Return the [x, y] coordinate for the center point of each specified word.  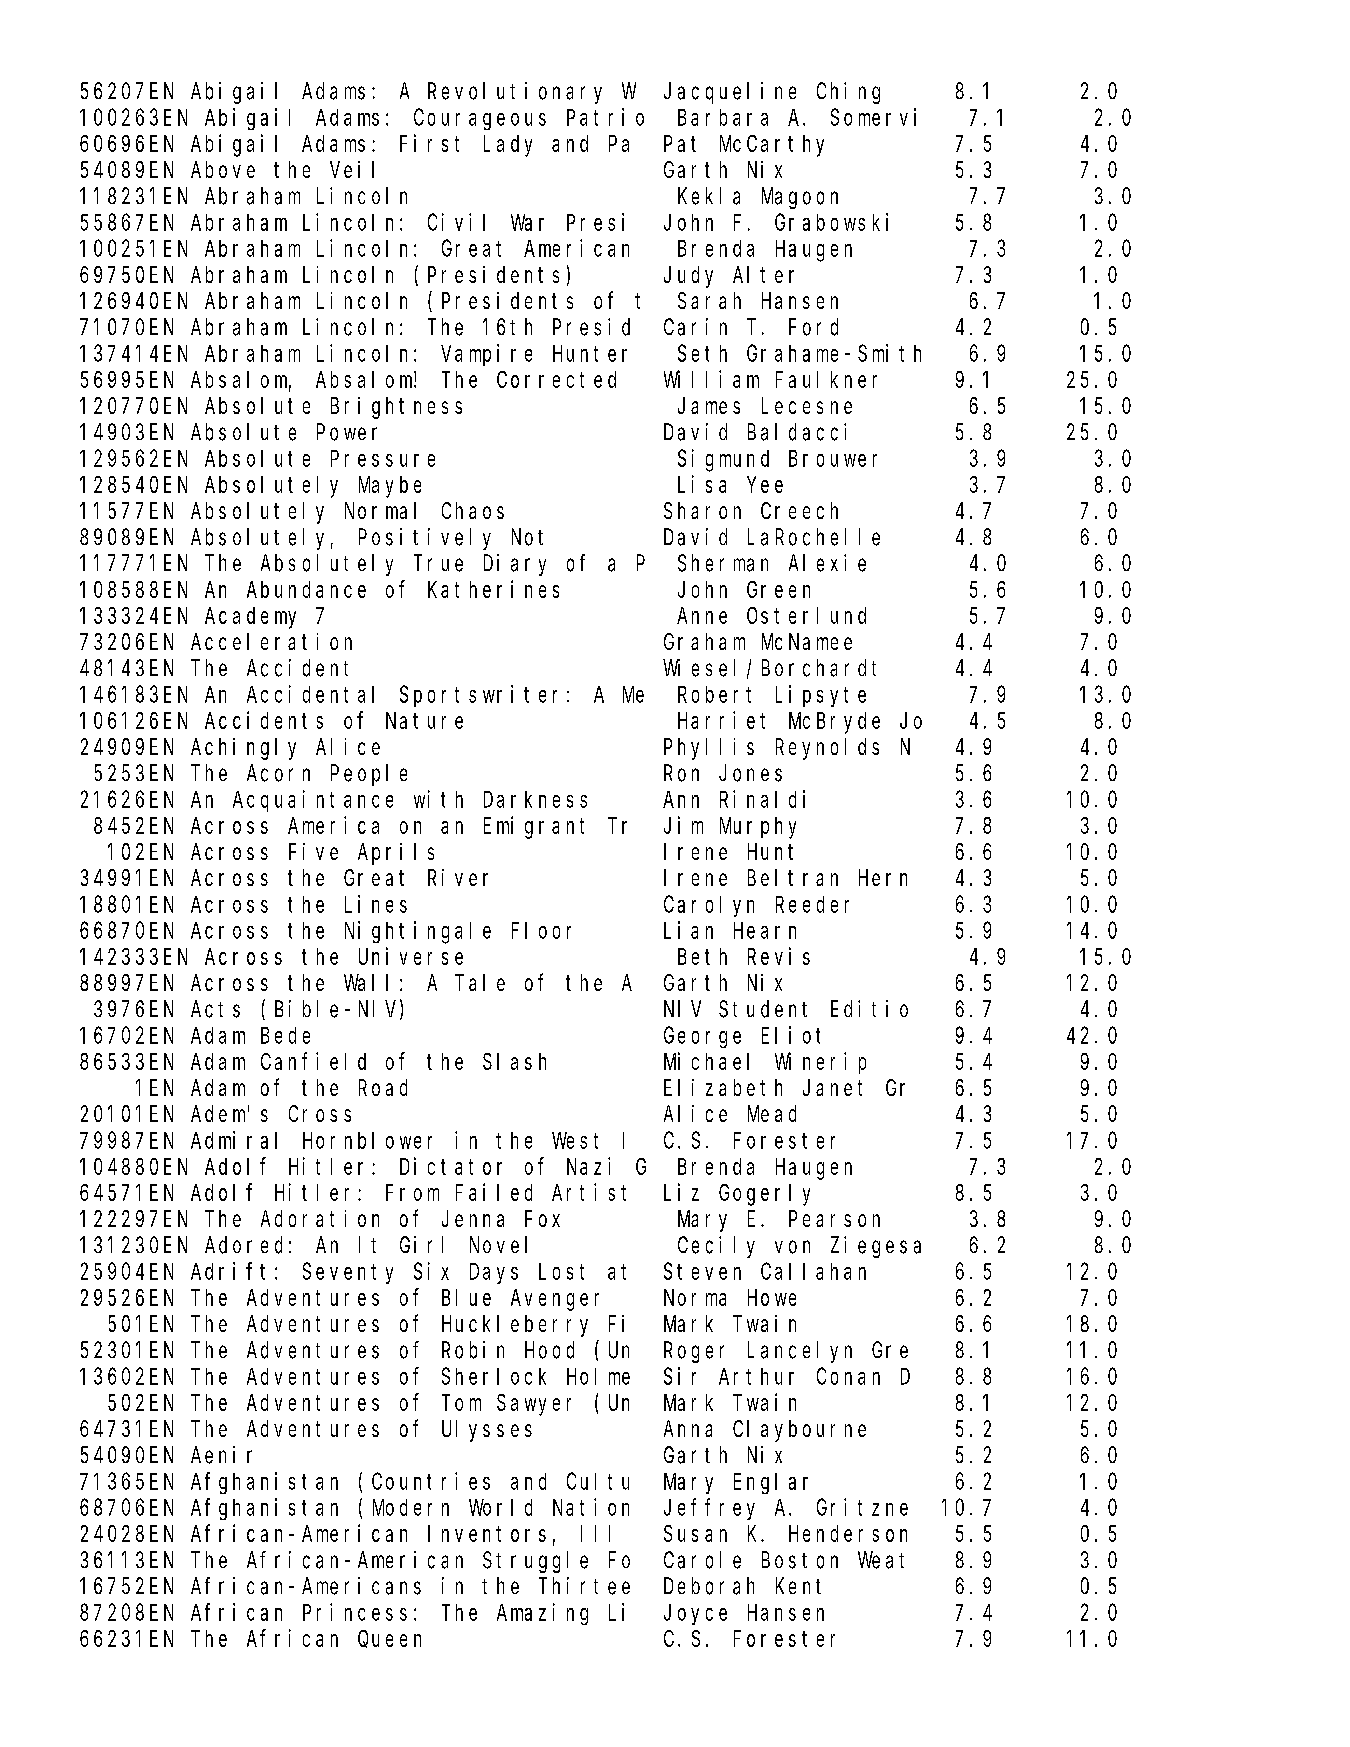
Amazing [542, 1614]
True [440, 564]
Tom [461, 1403]
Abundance [306, 589]
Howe [772, 1298]
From [412, 1193]
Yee [765, 485]
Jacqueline [730, 93]
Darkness [535, 799]
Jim [683, 825]
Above [223, 169]
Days [494, 1274]
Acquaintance [313, 801]
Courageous [480, 120]
